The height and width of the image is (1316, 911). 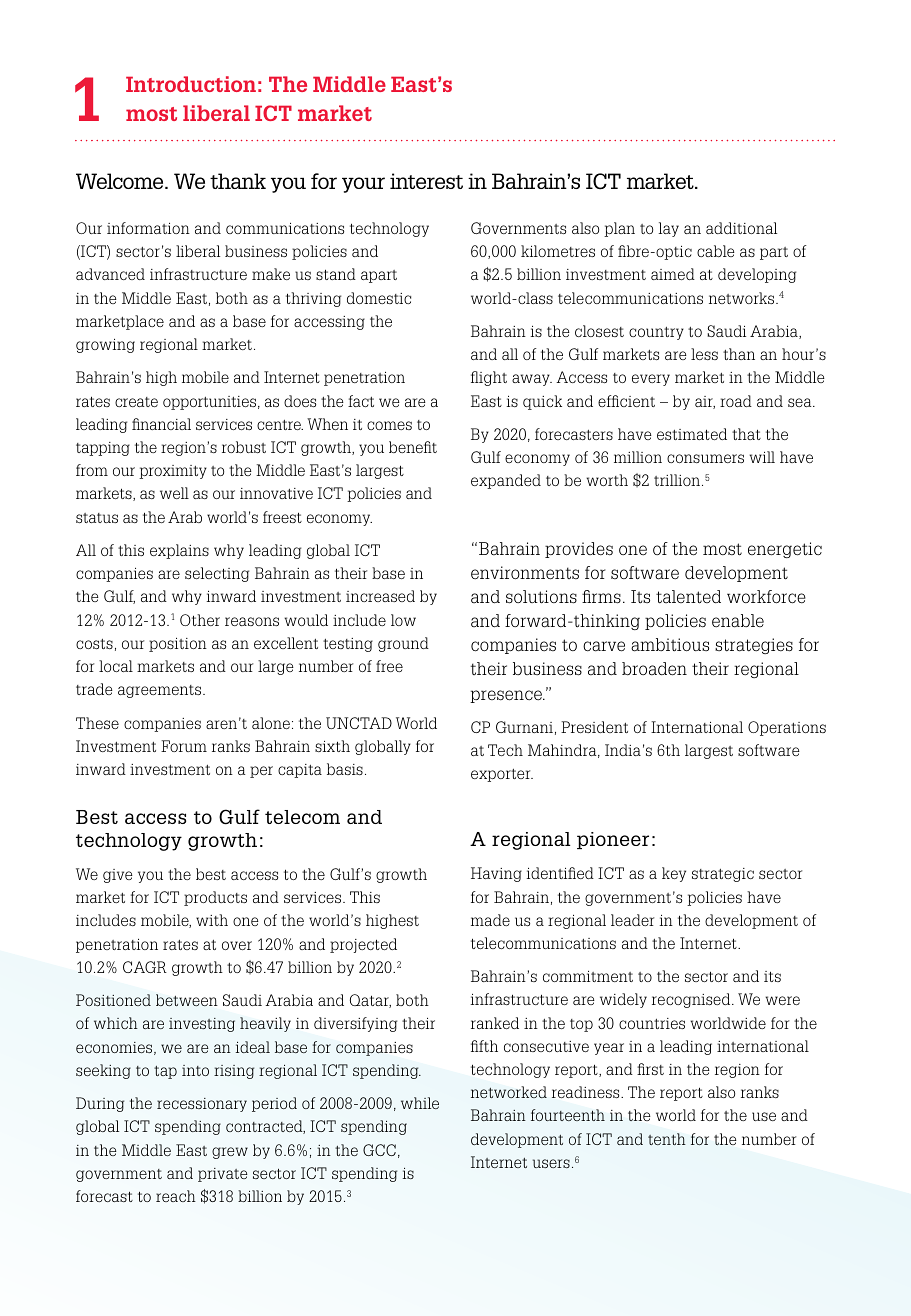 I want to click on interest, so click(x=426, y=181).
